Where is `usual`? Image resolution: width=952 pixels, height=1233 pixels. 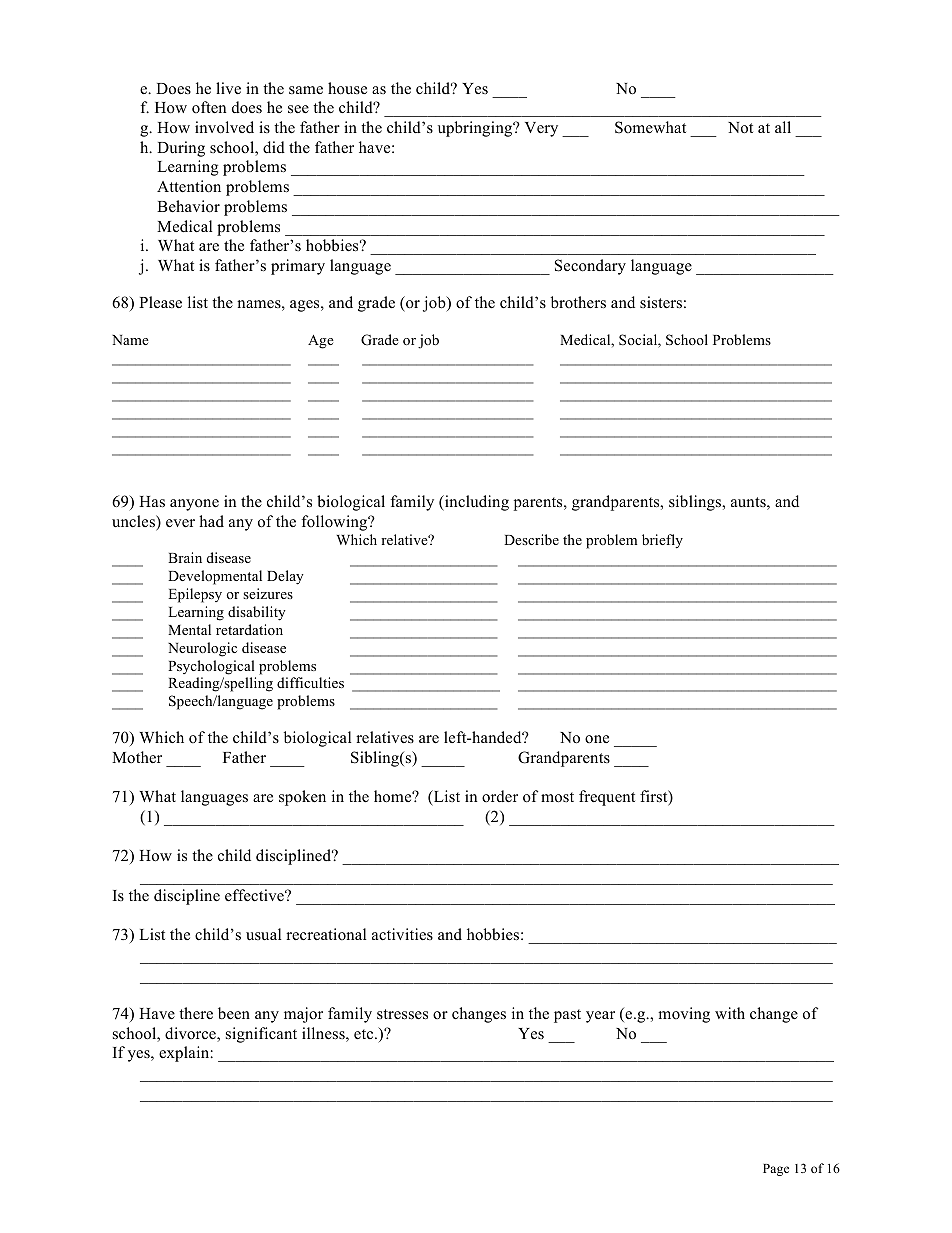
usual is located at coordinates (263, 934).
